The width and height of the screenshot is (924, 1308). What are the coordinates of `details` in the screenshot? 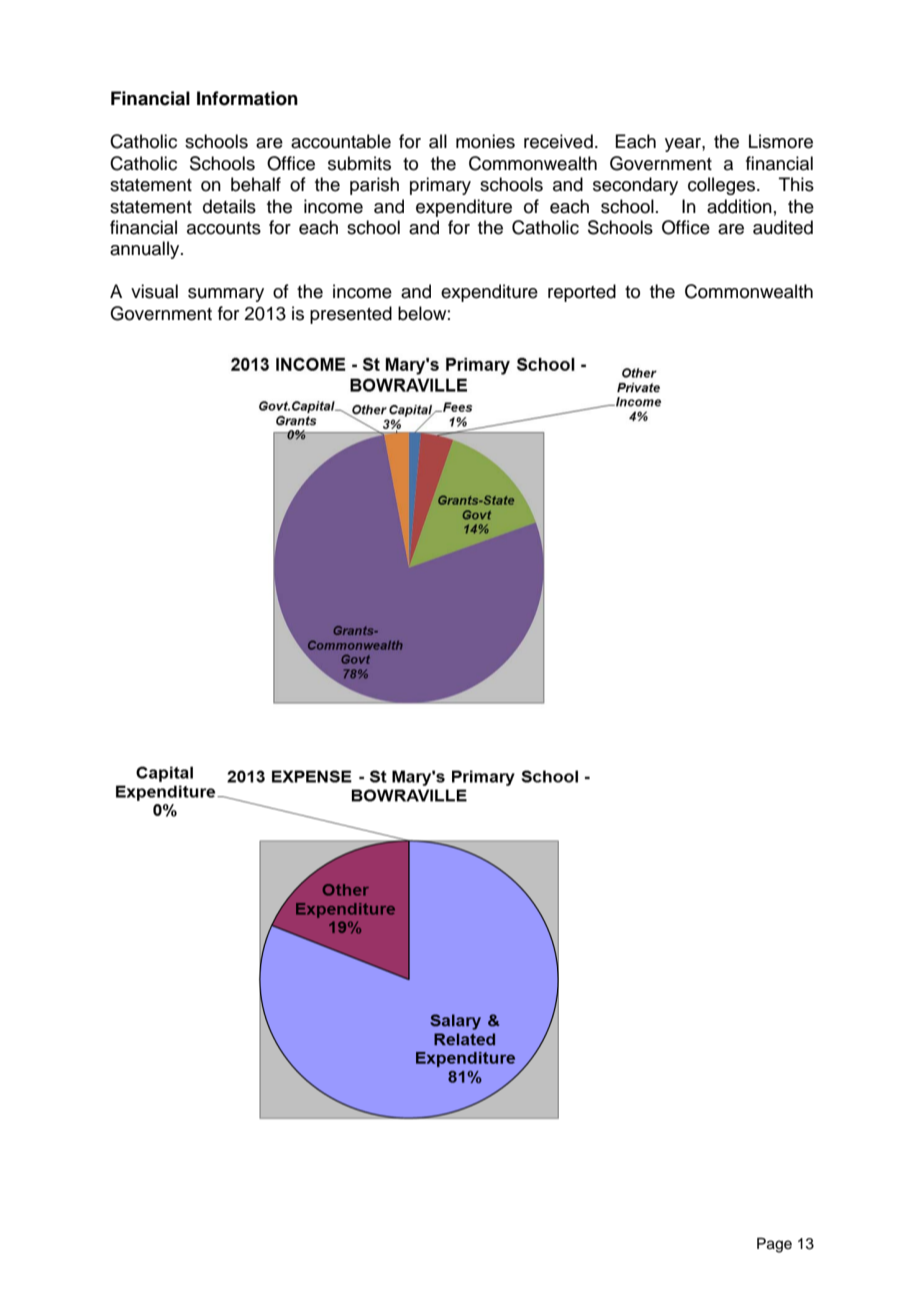 It's located at (229, 206).
